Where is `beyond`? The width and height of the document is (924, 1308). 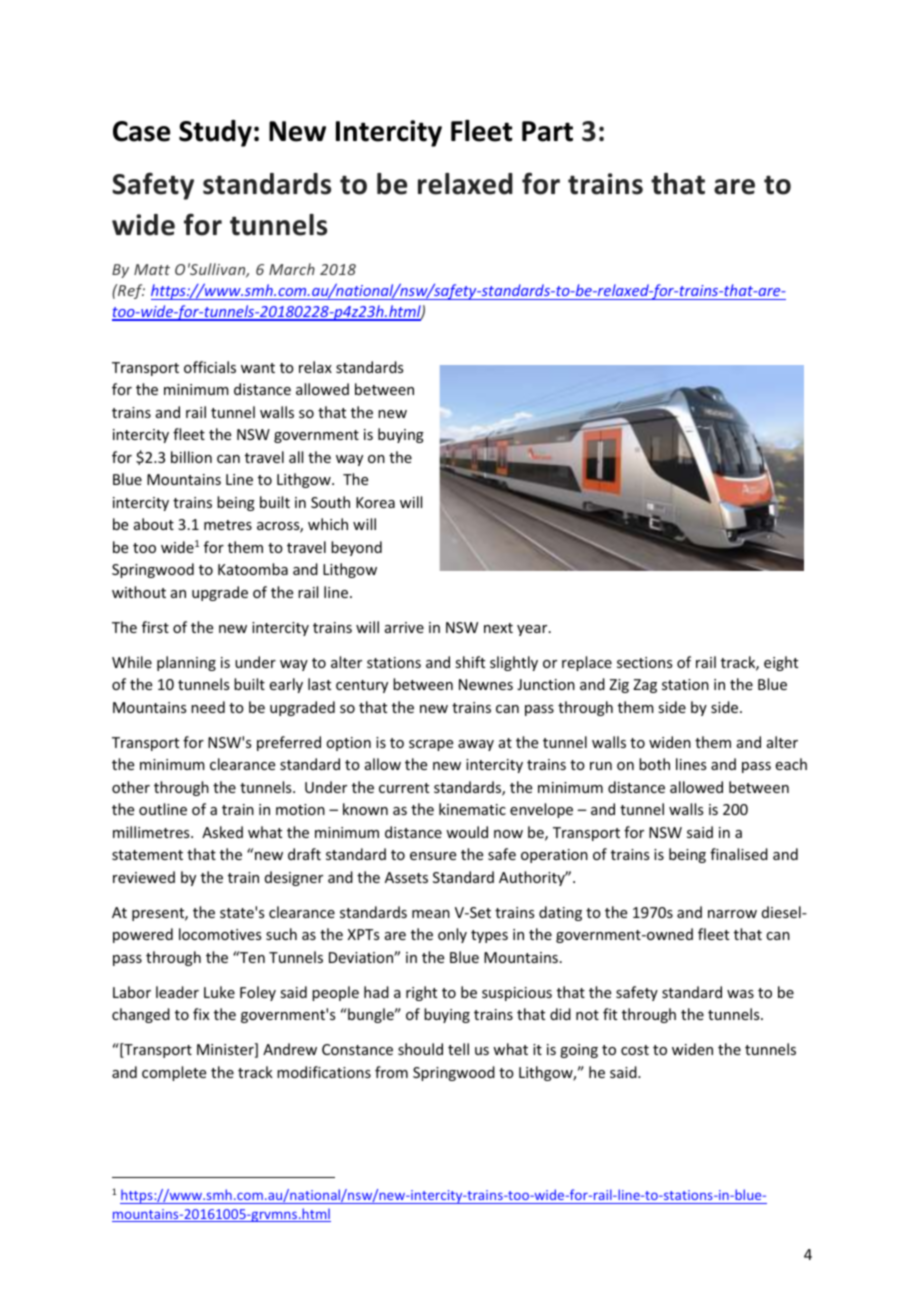
beyond is located at coordinates (356, 548).
